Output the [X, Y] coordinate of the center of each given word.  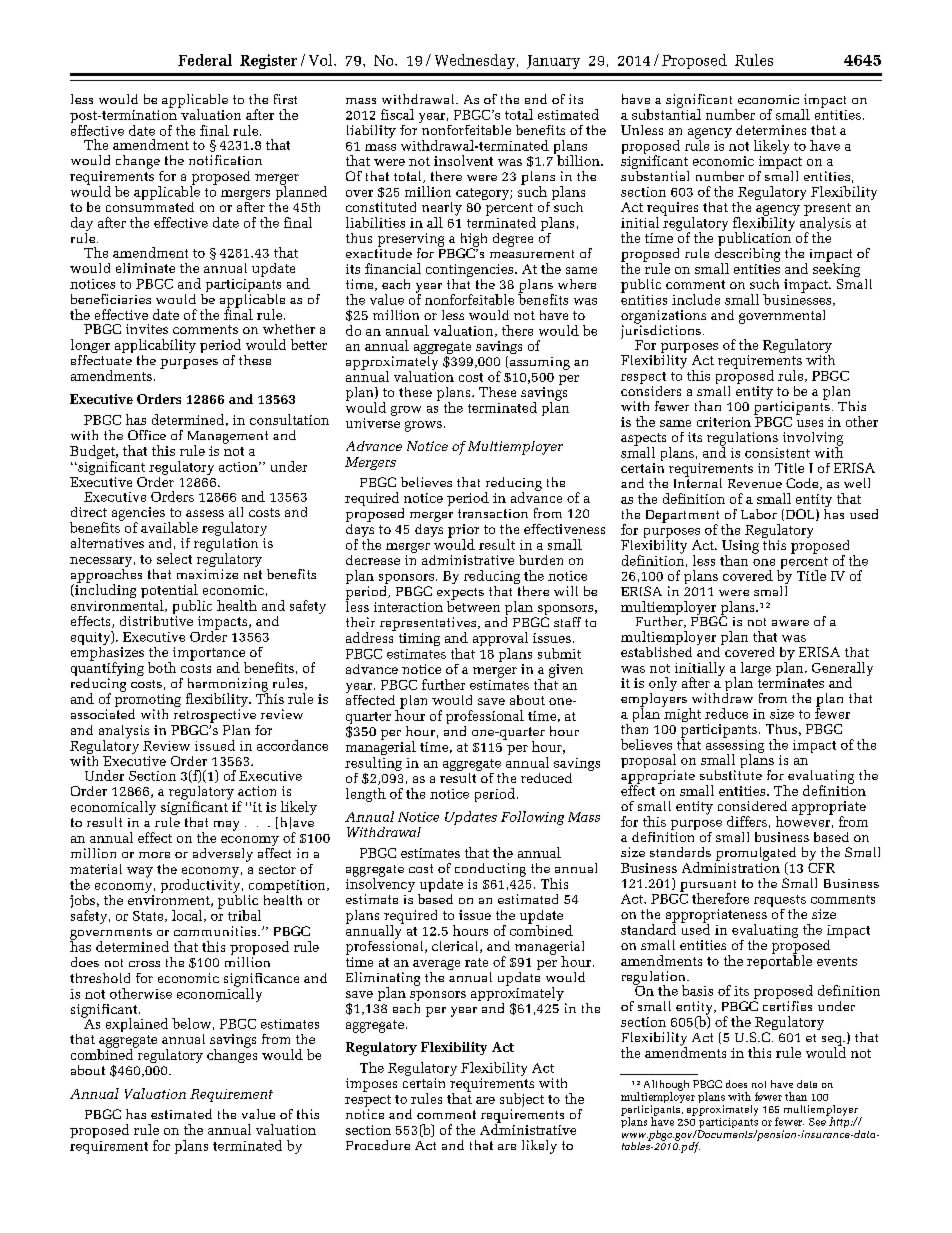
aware [790, 623]
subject [522, 1101]
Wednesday [475, 61]
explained [137, 1025]
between [473, 605]
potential [170, 592]
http [839, 1121]
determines [771, 130]
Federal [205, 60]
